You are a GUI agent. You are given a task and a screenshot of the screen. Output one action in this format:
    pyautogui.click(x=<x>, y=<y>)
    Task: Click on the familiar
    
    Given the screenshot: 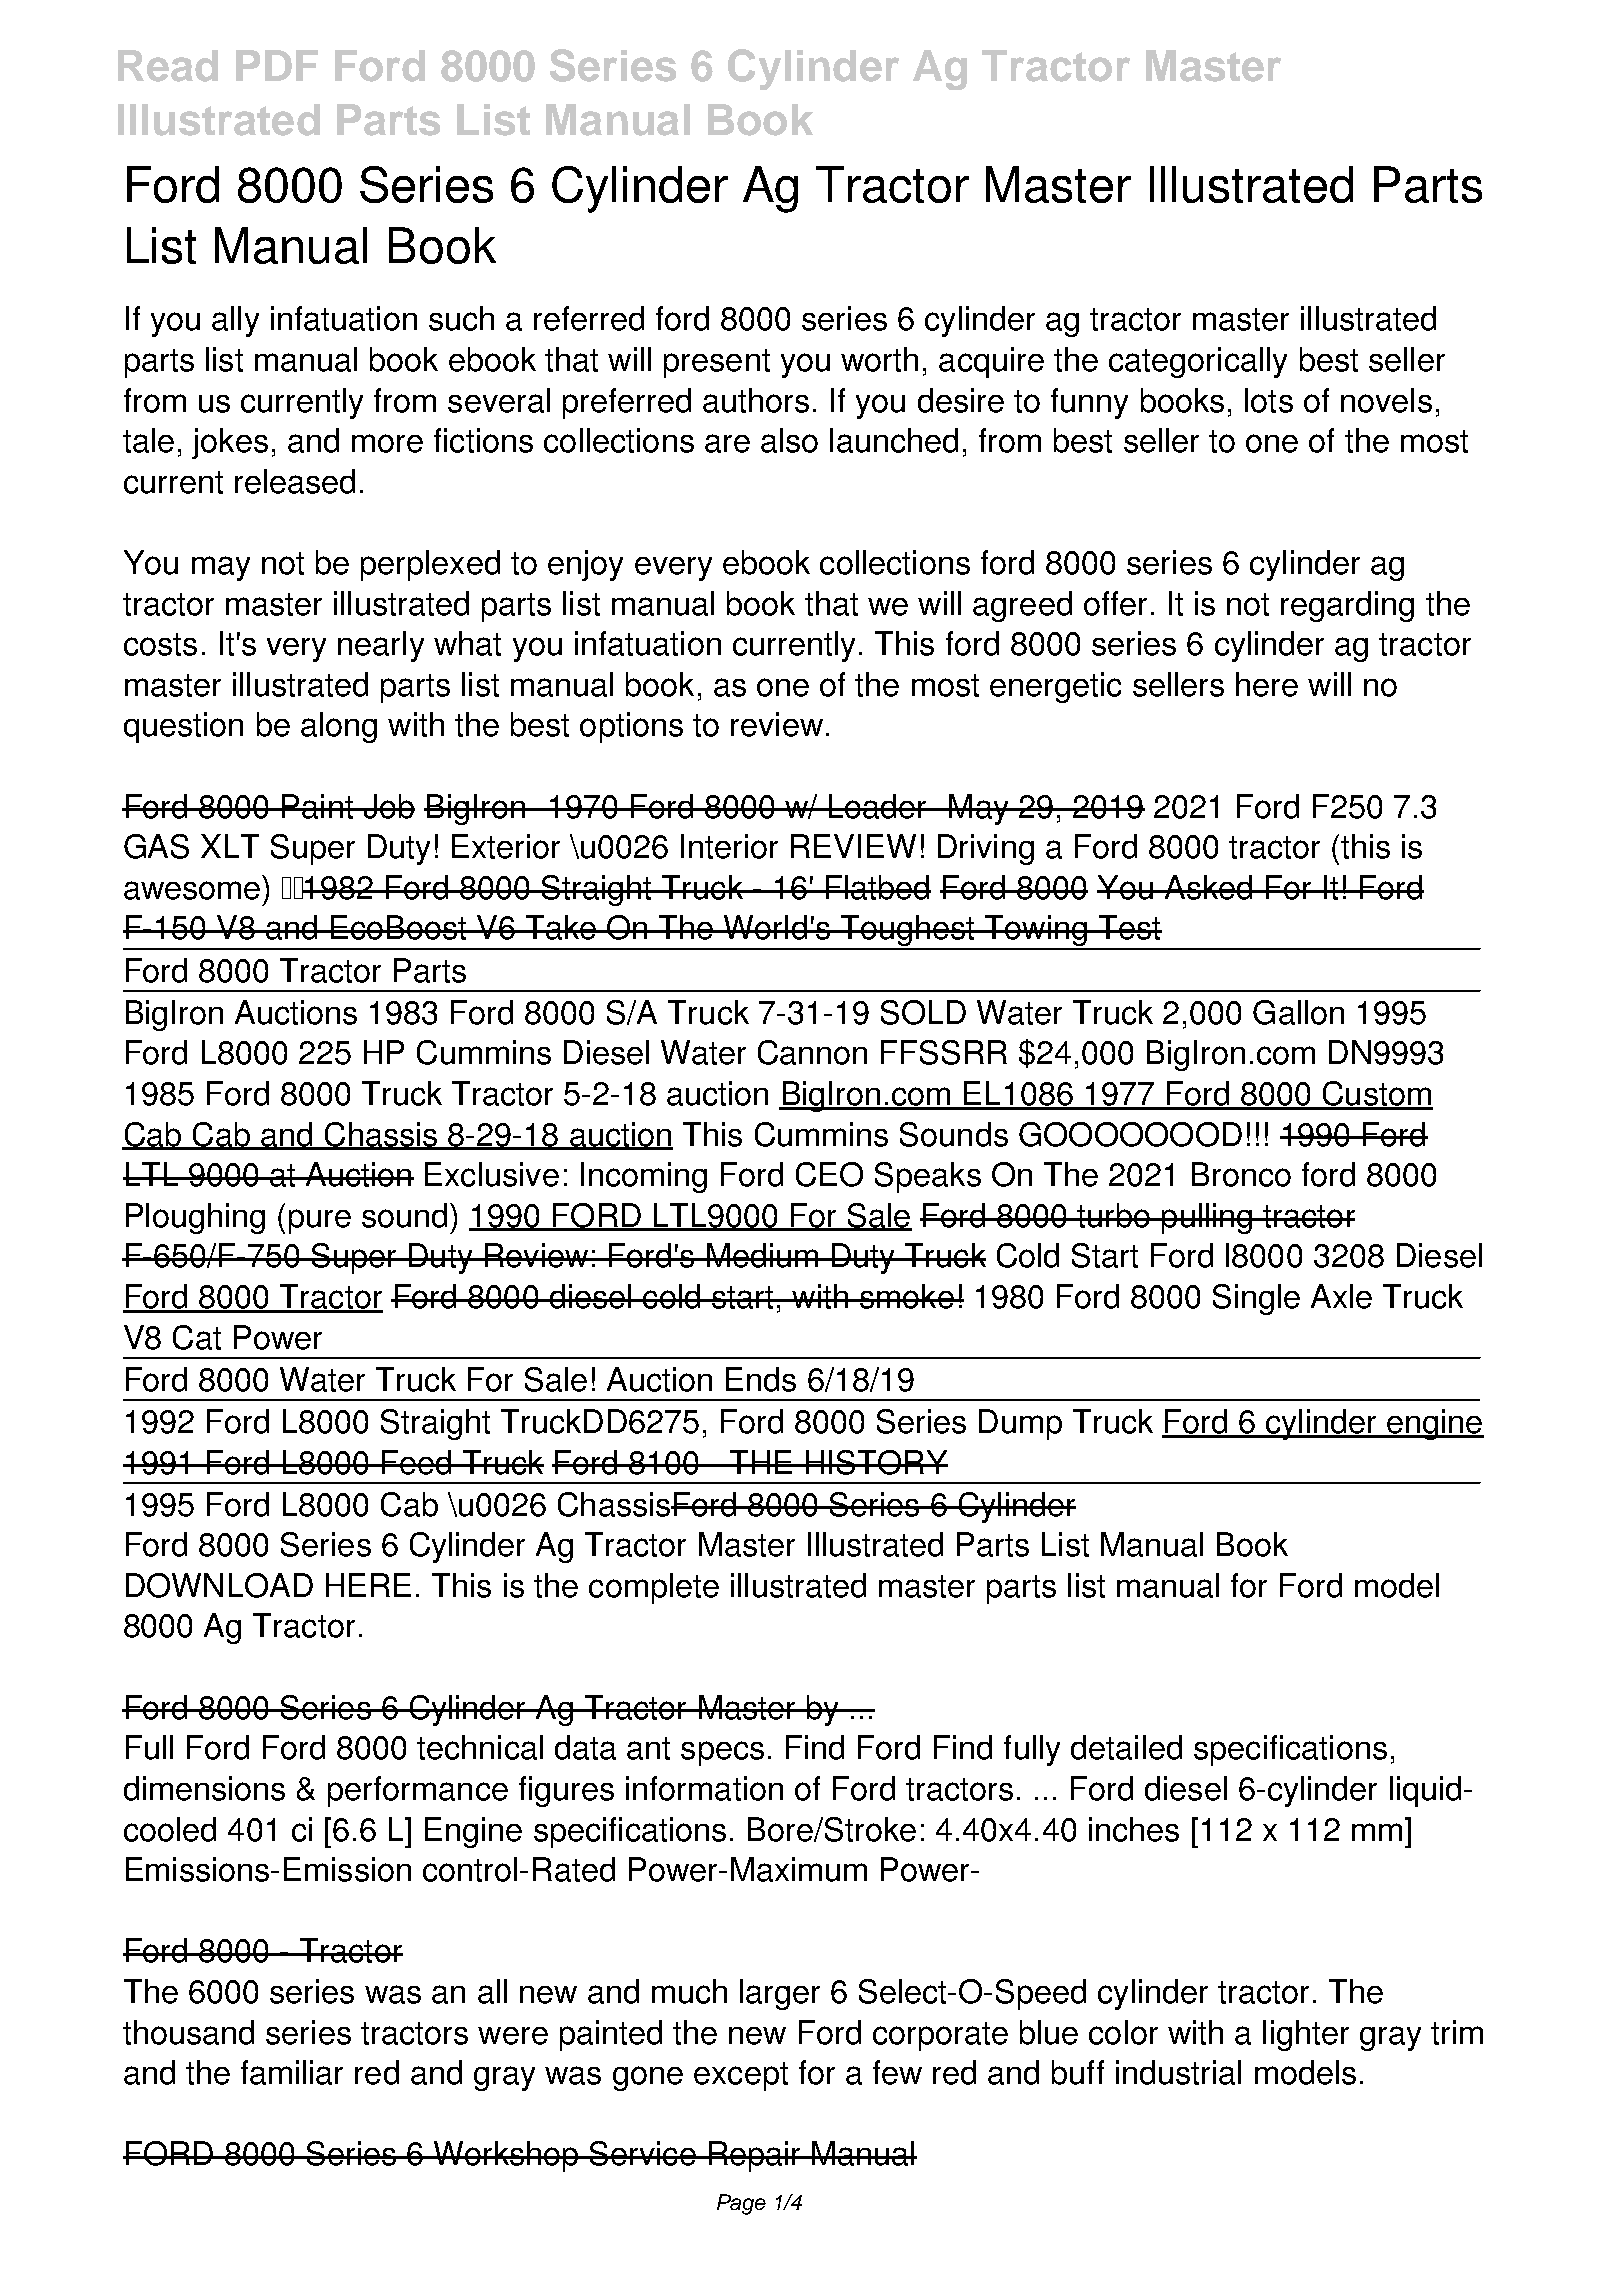 What is the action you would take?
    pyautogui.click(x=292, y=2072)
